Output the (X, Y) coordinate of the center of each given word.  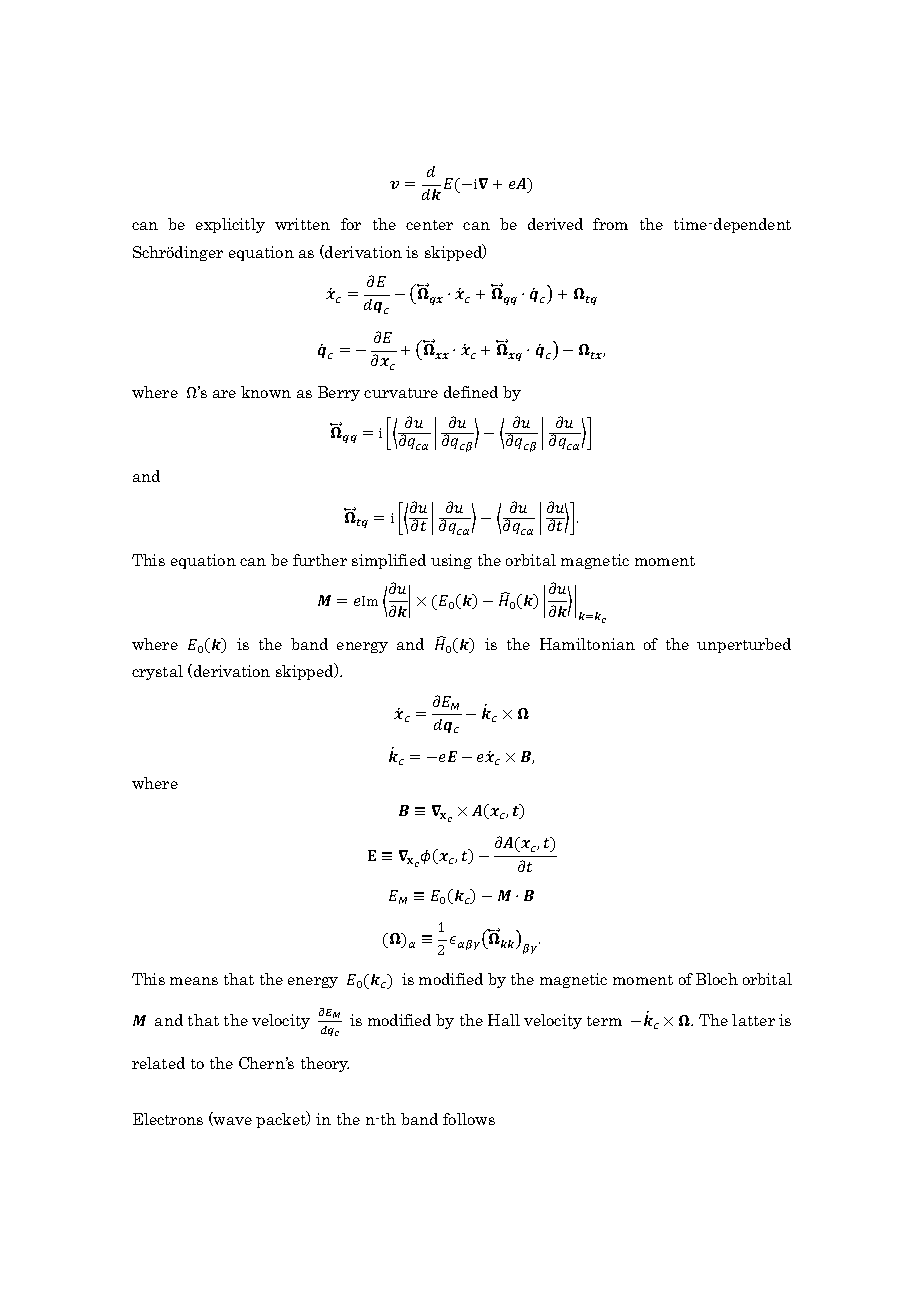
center (429, 225)
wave (232, 1121)
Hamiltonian (587, 644)
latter (753, 1020)
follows (469, 1119)
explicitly (230, 225)
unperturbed (744, 645)
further (320, 560)
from (610, 224)
